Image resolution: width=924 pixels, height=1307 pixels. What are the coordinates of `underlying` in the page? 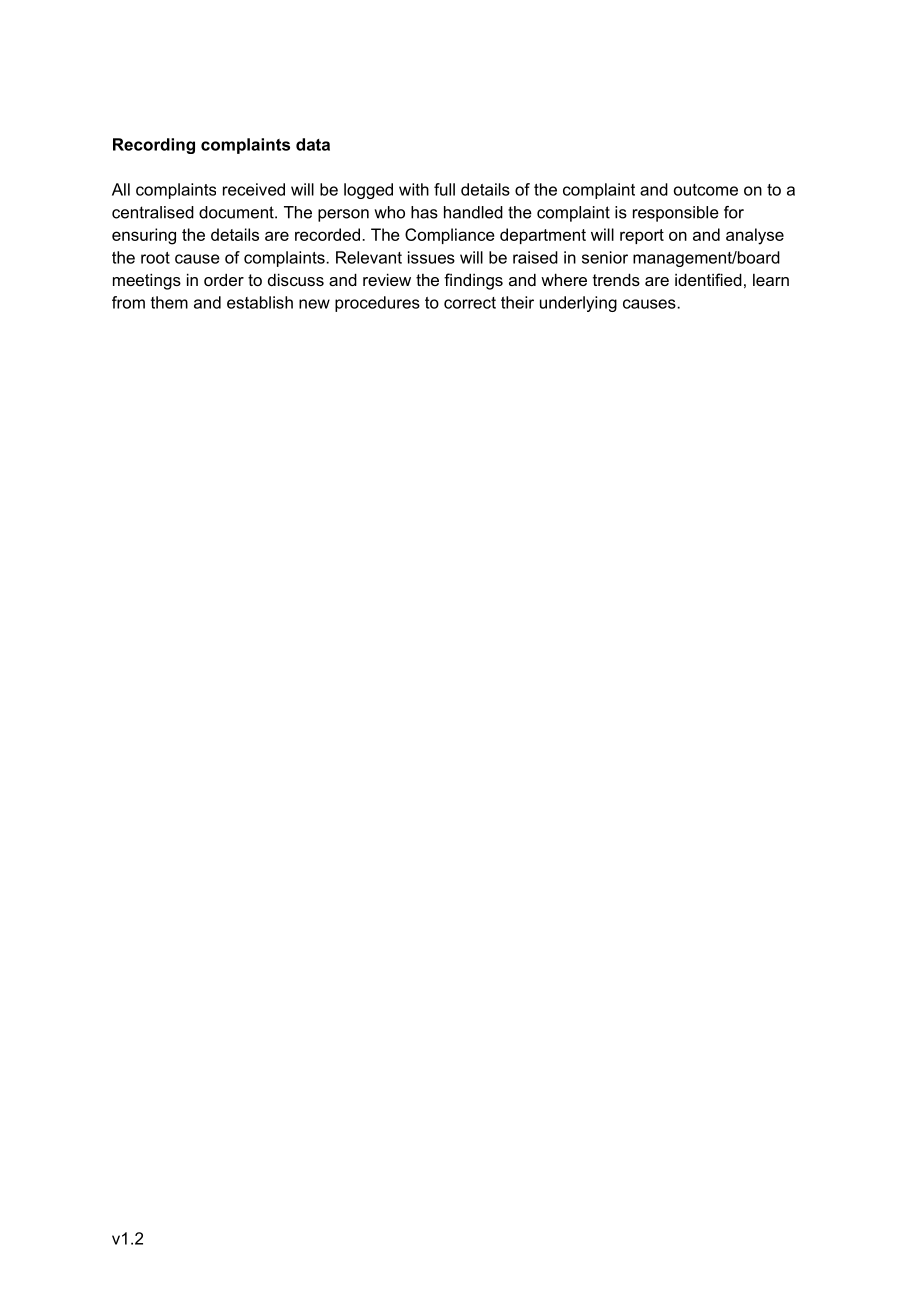 It's located at (578, 304).
